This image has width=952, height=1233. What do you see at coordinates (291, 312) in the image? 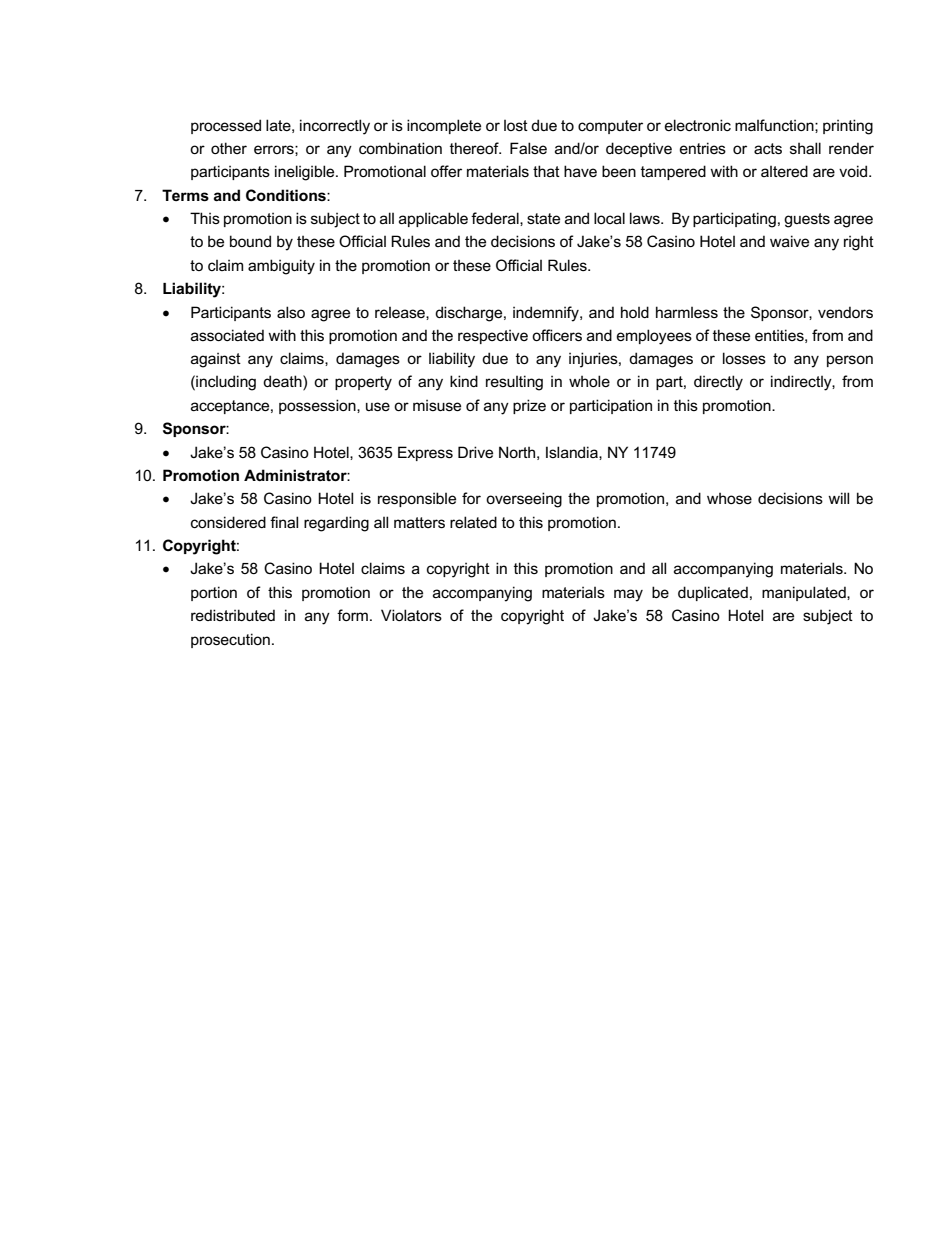
I see `also` at bounding box center [291, 312].
